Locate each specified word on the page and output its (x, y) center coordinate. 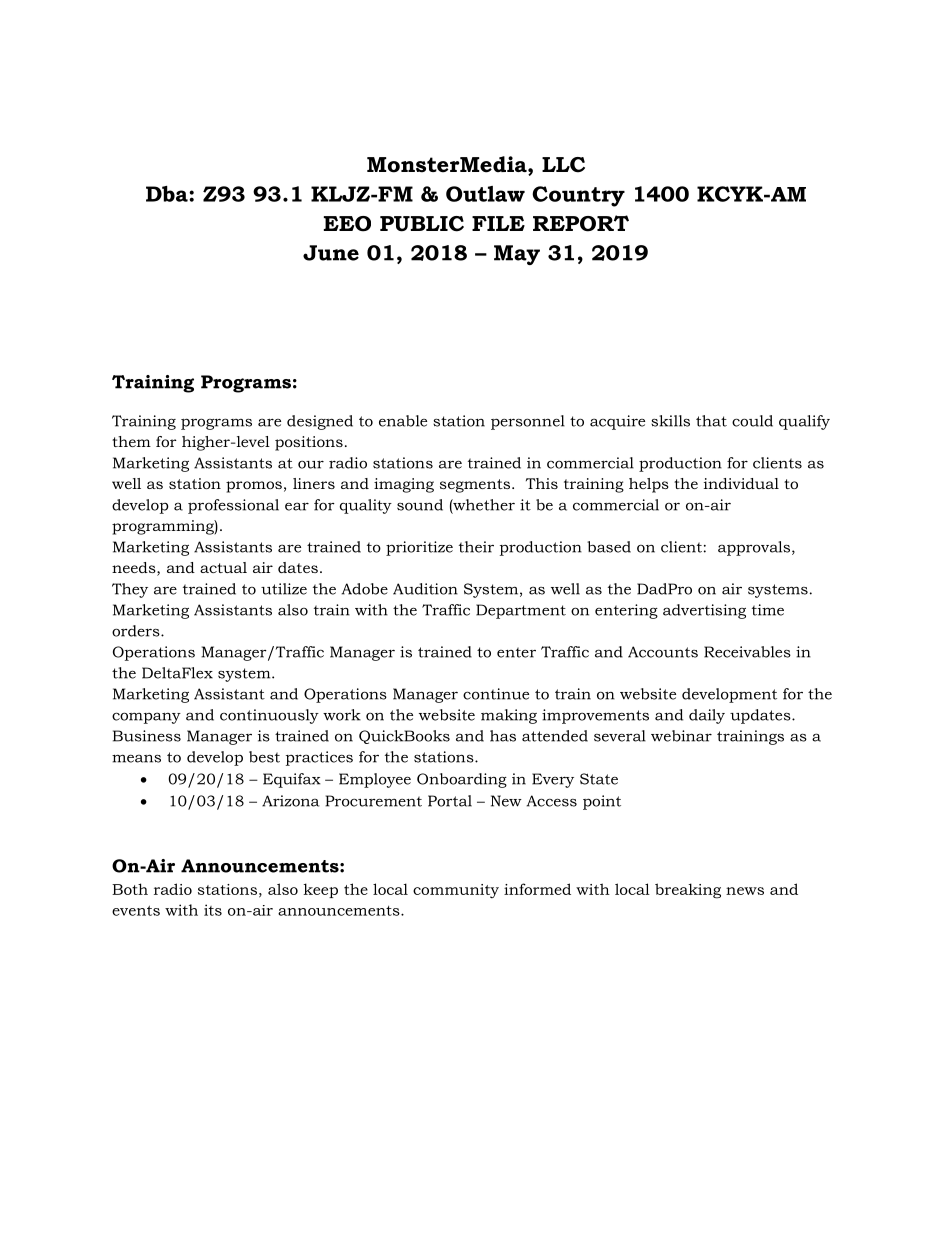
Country (578, 196)
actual (223, 567)
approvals (755, 548)
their (476, 547)
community (456, 891)
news (745, 891)
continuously (269, 716)
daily (707, 716)
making (509, 716)
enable (403, 421)
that (711, 421)
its (213, 910)
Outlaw (485, 194)
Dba (168, 194)
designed (320, 422)
